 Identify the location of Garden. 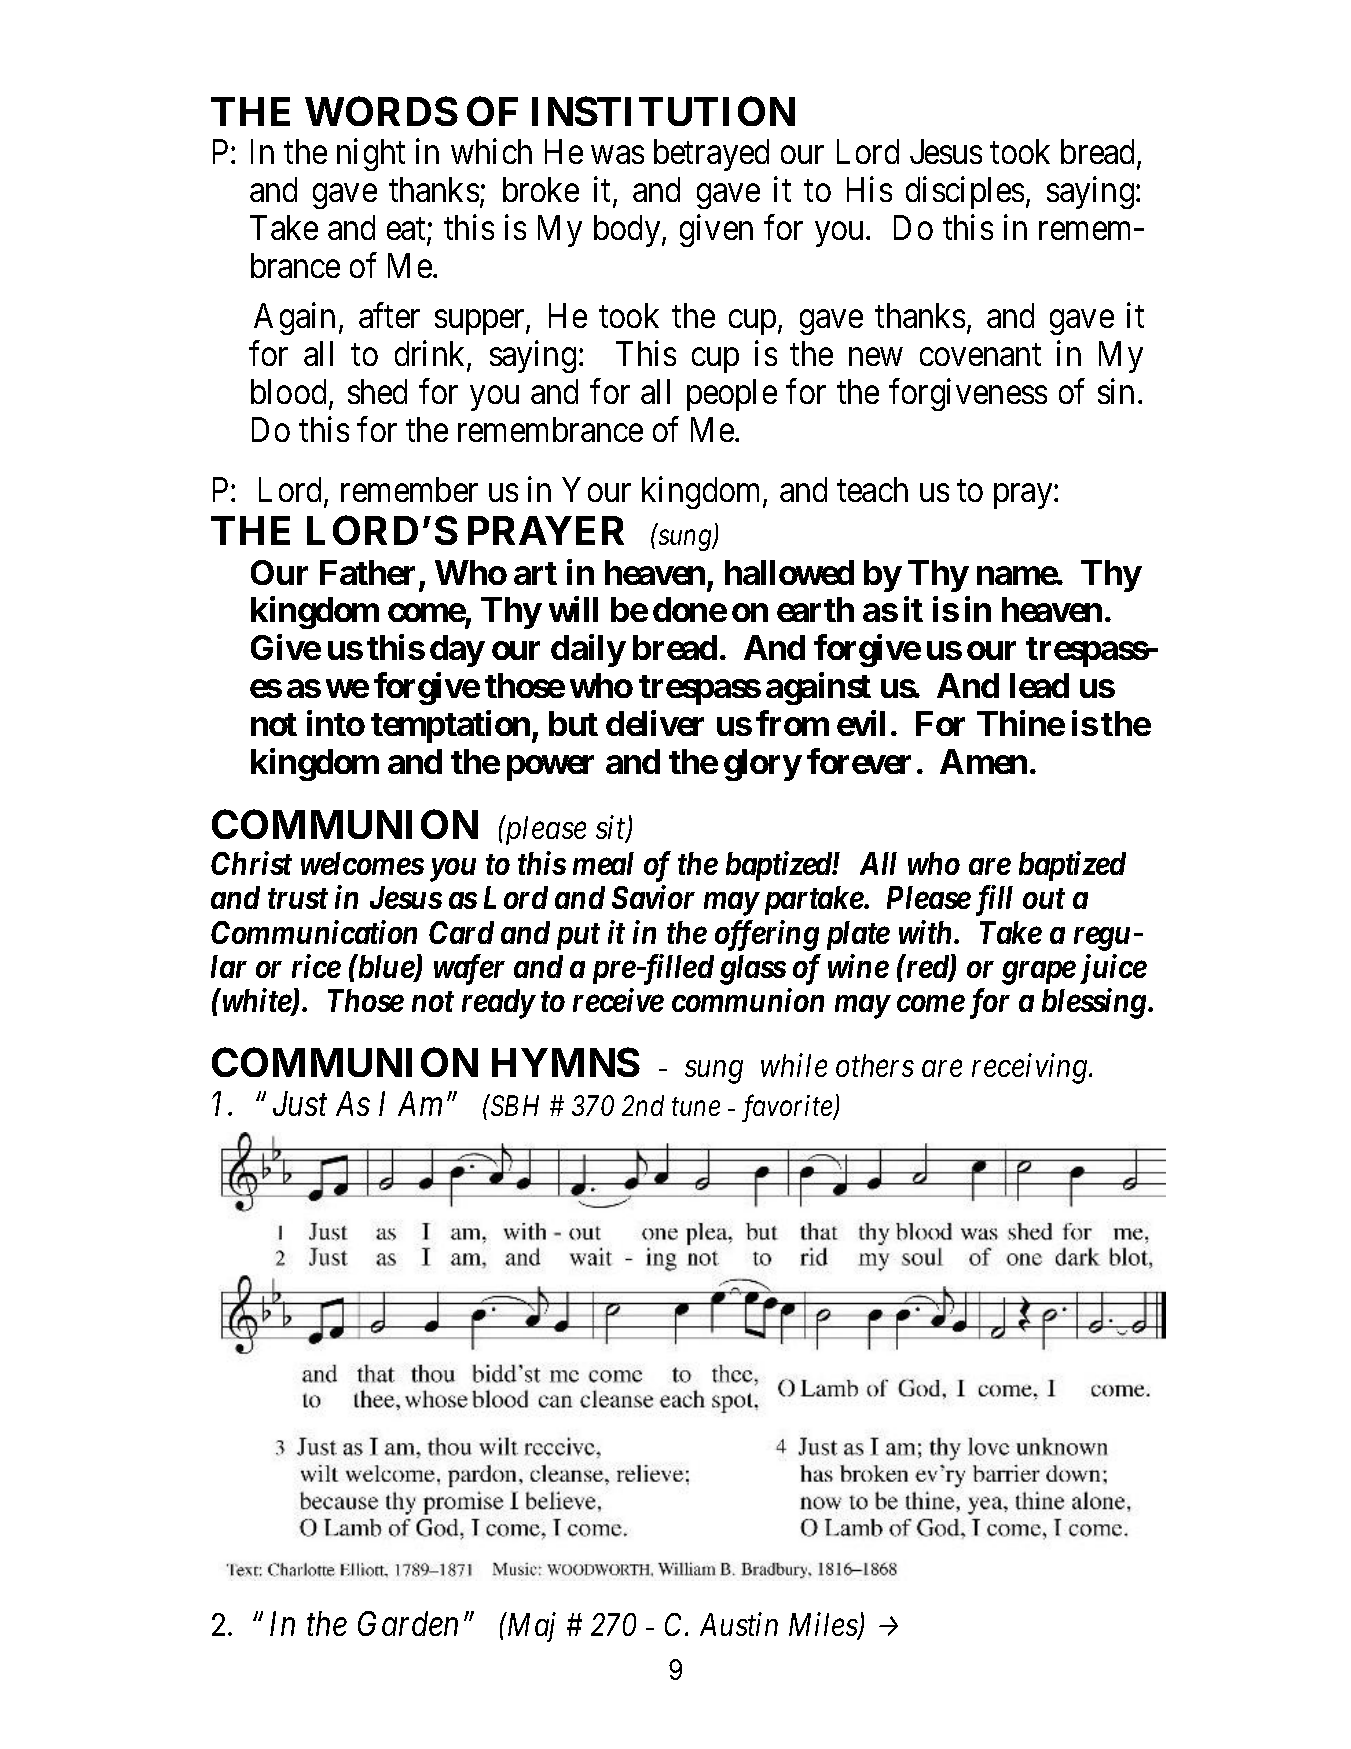
(408, 1623).
